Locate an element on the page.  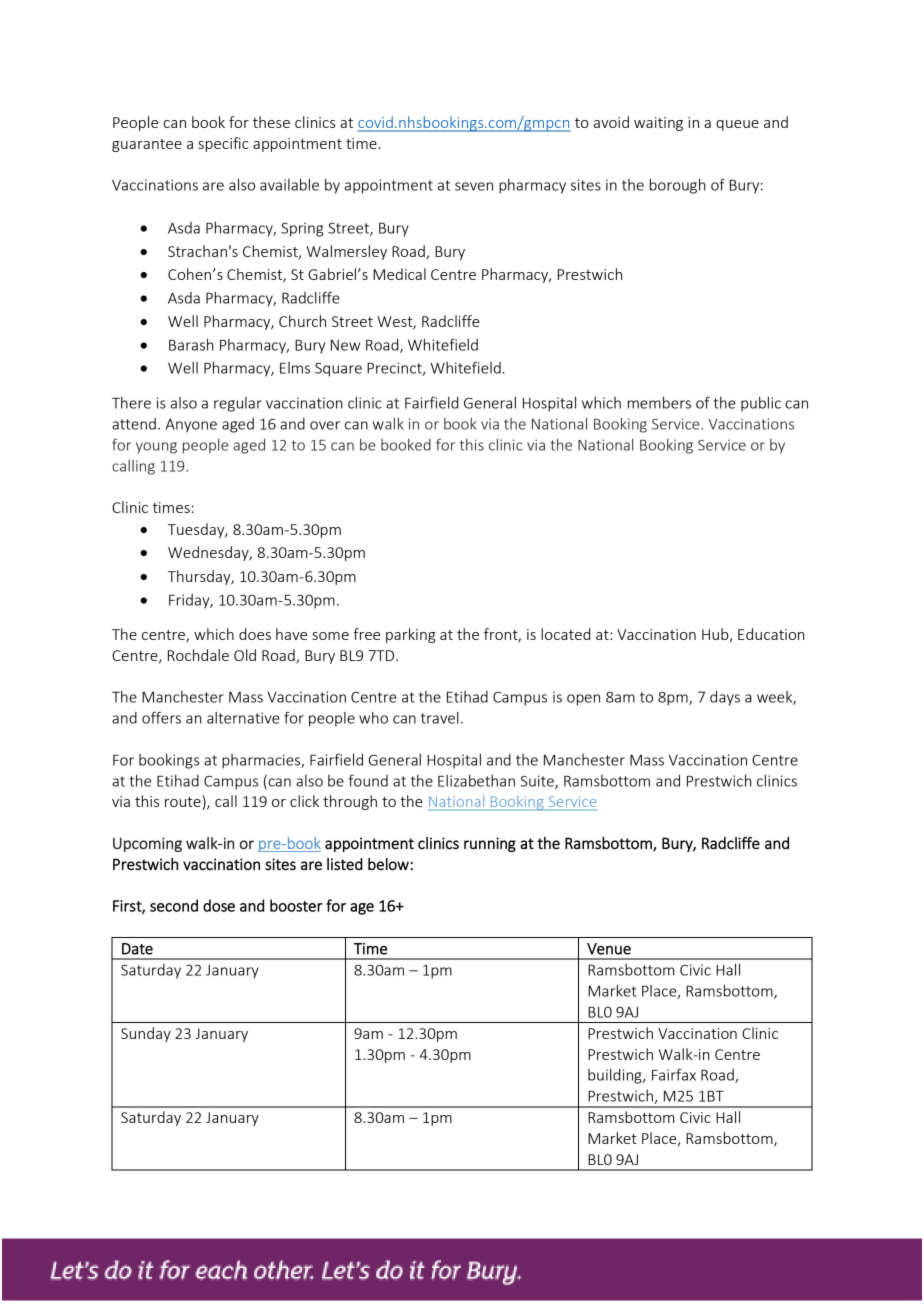
New is located at coordinates (345, 345).
